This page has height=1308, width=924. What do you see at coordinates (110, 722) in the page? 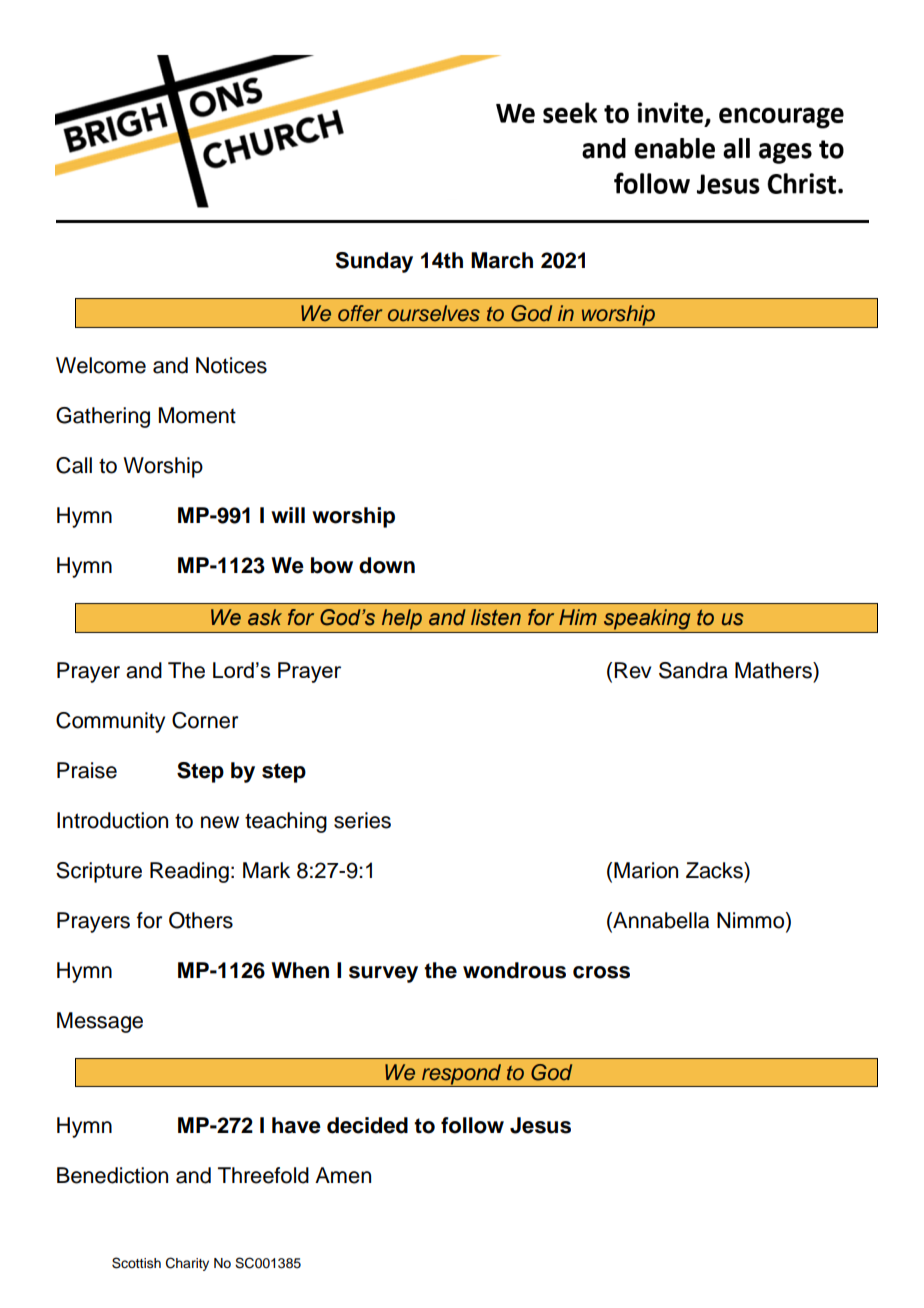
I see `Community` at bounding box center [110, 722].
